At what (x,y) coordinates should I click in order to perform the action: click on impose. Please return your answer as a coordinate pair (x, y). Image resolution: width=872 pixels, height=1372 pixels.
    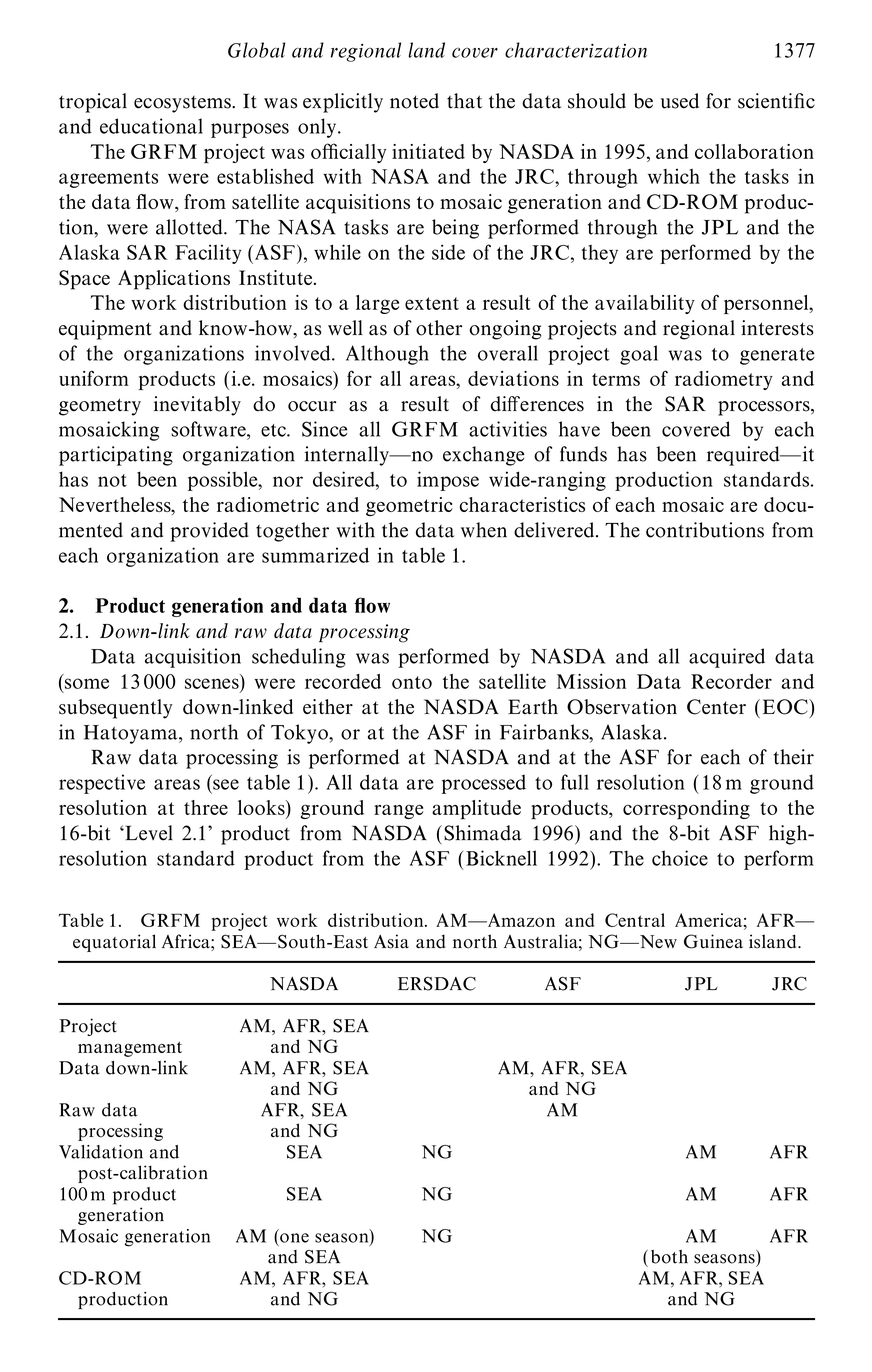
    Looking at the image, I should click on (448, 481).
